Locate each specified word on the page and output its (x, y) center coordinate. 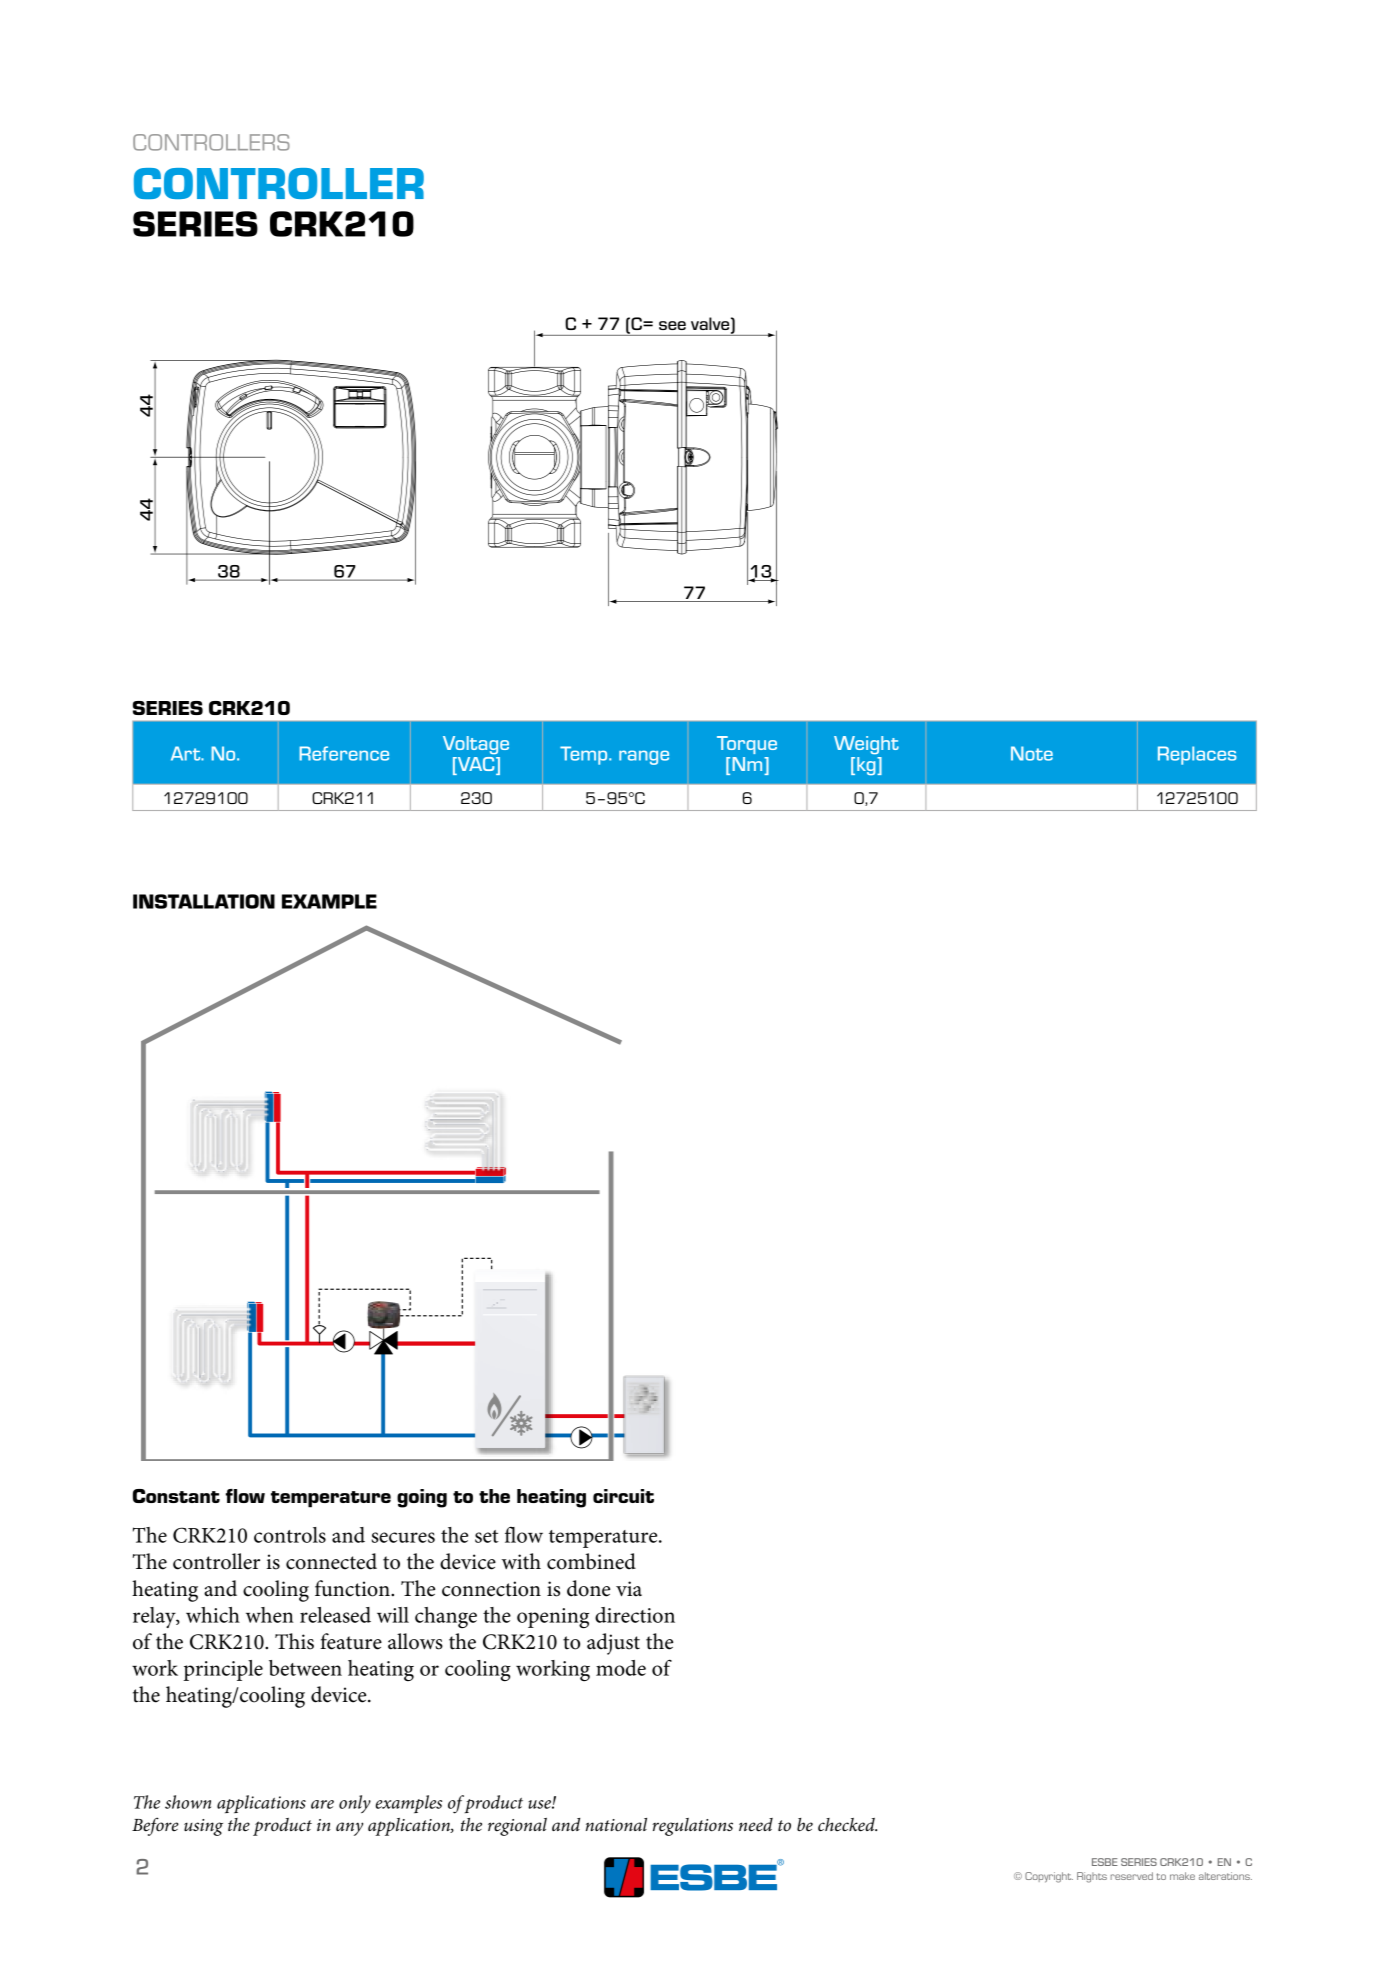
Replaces (1197, 755)
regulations (692, 1827)
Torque (747, 745)
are (322, 1804)
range (644, 757)
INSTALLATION (204, 901)
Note (1032, 753)
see (672, 325)
